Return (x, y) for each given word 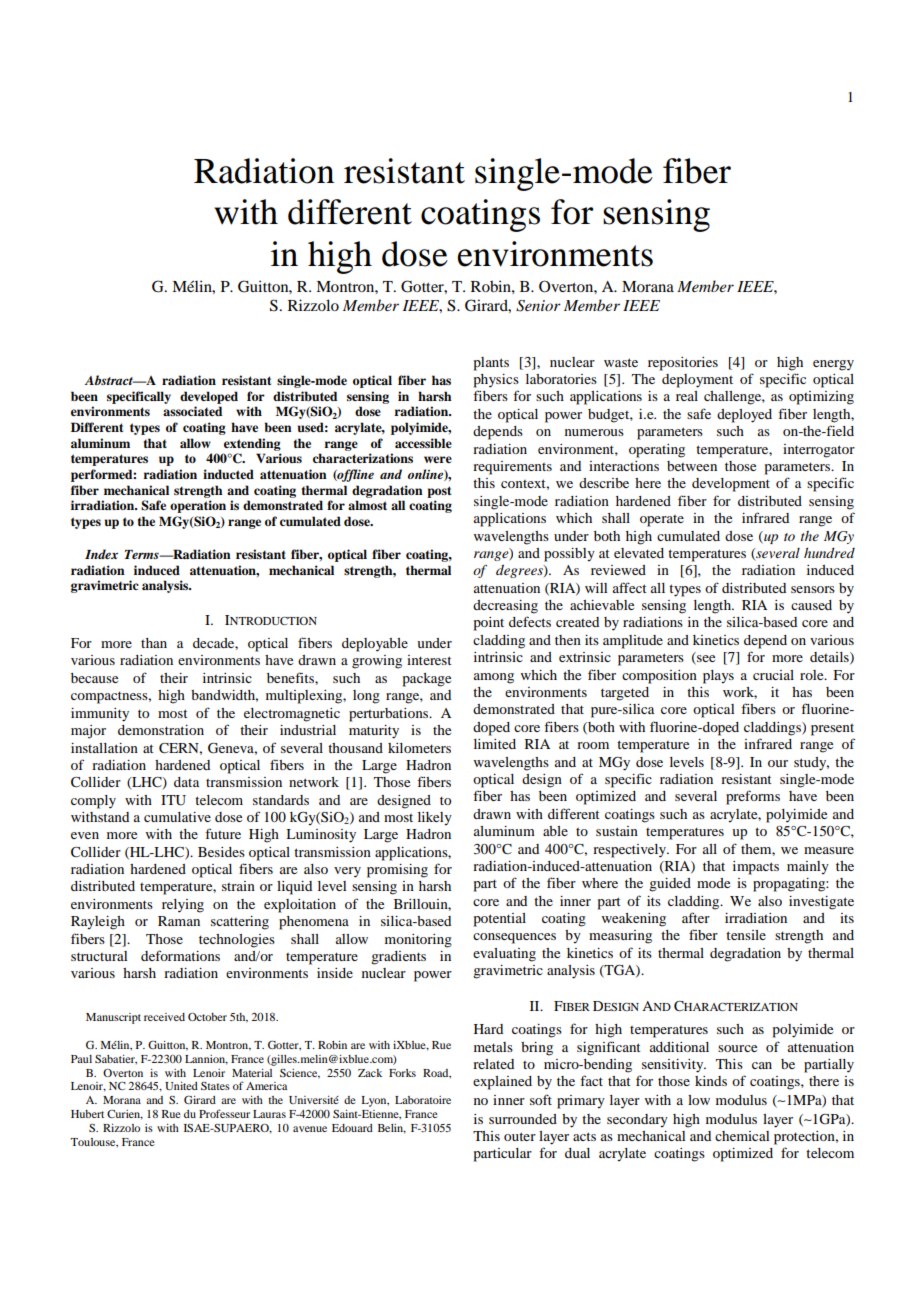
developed (209, 397)
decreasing (505, 607)
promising (397, 871)
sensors (813, 589)
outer (520, 1136)
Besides (221, 852)
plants (491, 364)
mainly (808, 868)
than (154, 643)
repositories (683, 364)
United (181, 1086)
